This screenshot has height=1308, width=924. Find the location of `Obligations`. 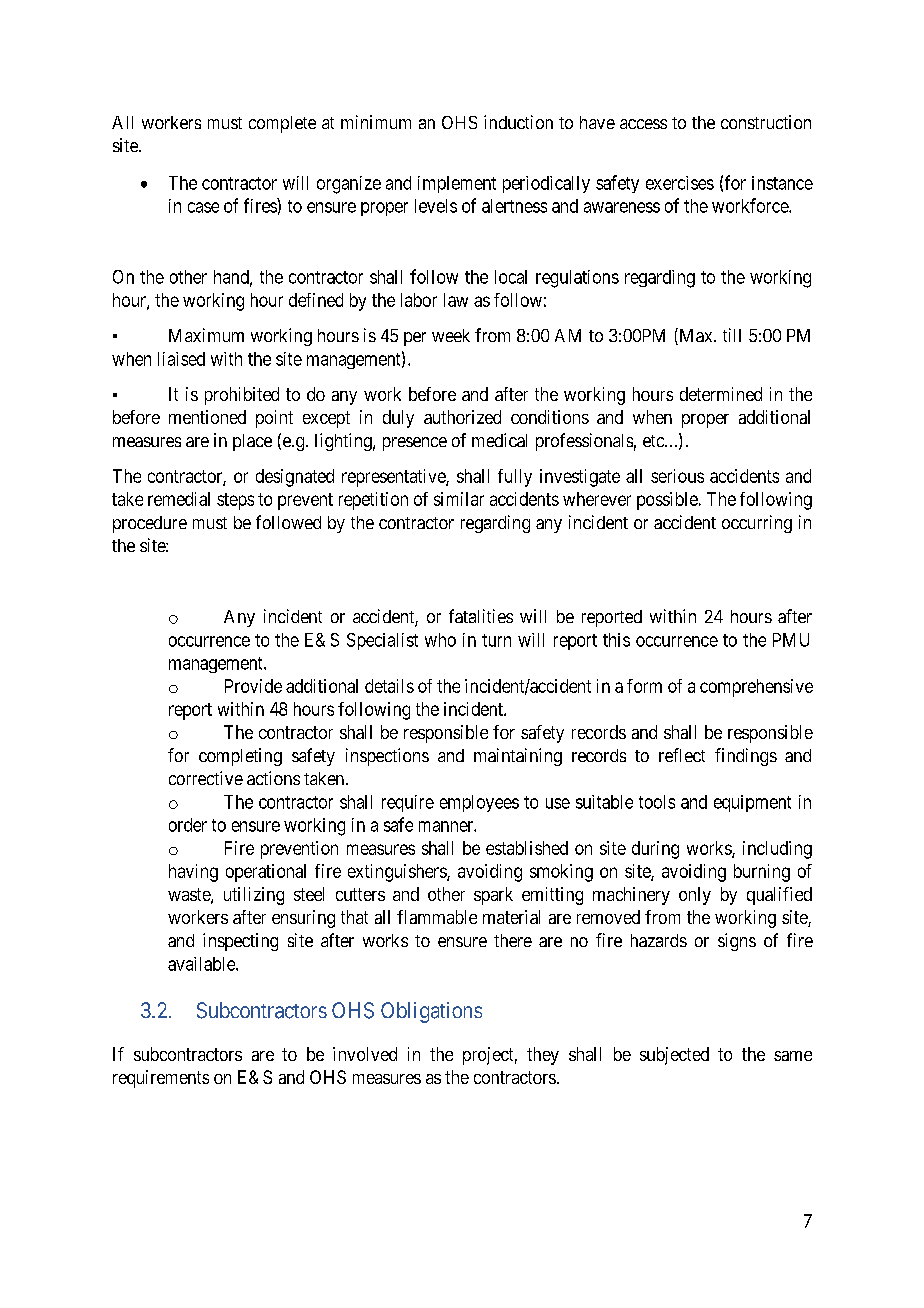

Obligations is located at coordinates (431, 1012).
